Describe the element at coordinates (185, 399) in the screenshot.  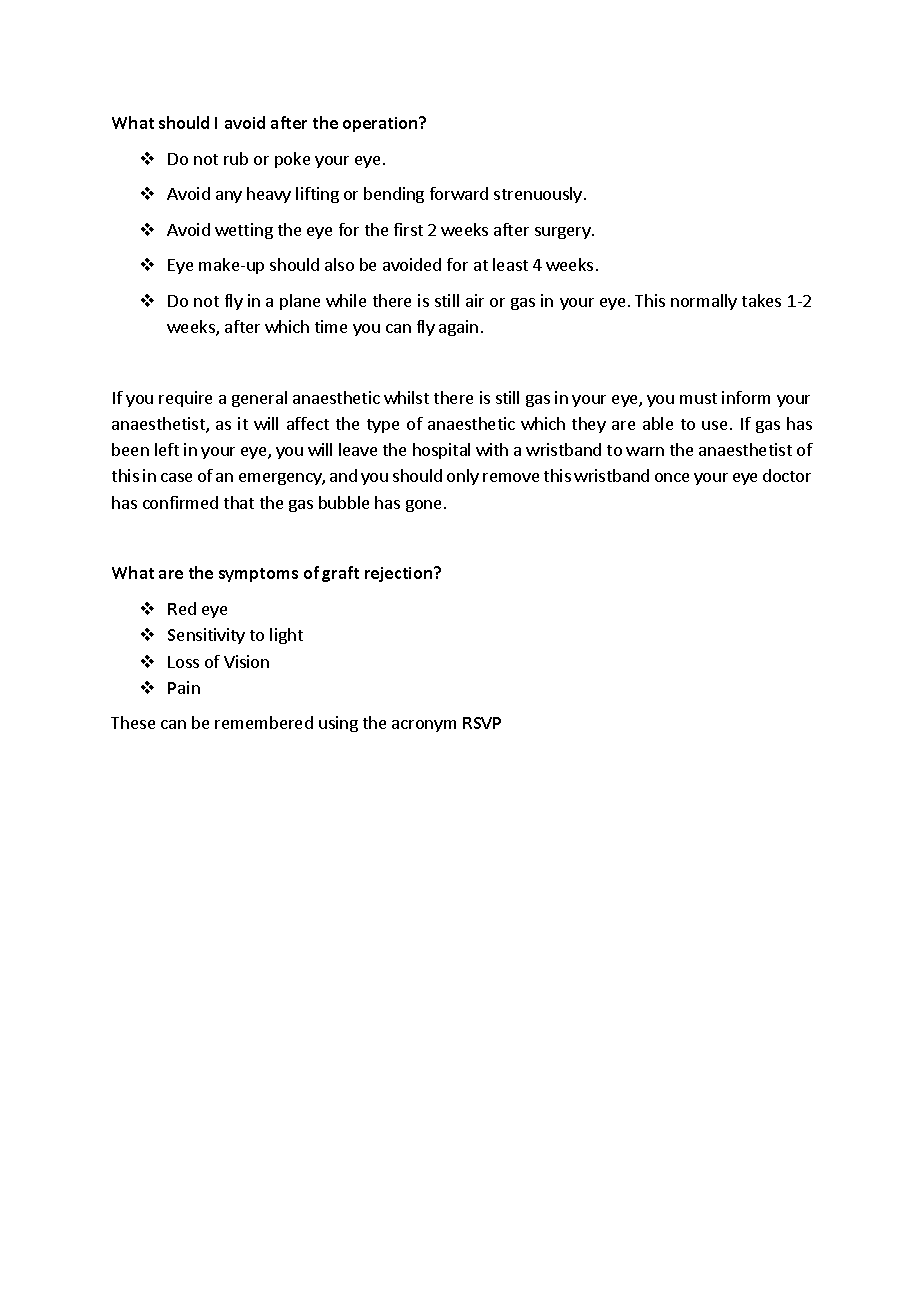
I see `require` at that location.
